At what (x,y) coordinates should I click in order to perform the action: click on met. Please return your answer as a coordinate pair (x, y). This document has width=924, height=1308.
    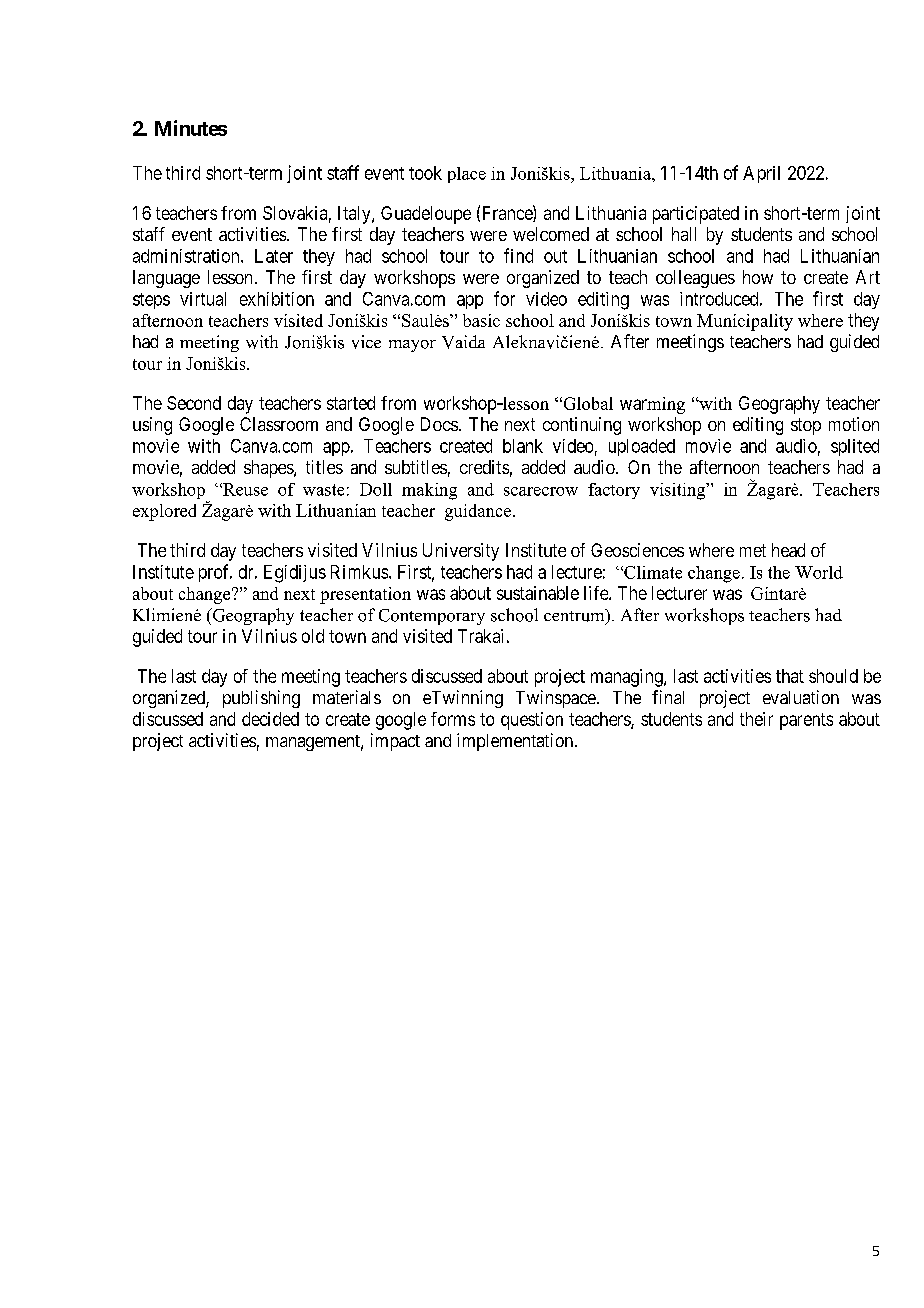
    Looking at the image, I should click on (753, 550).
